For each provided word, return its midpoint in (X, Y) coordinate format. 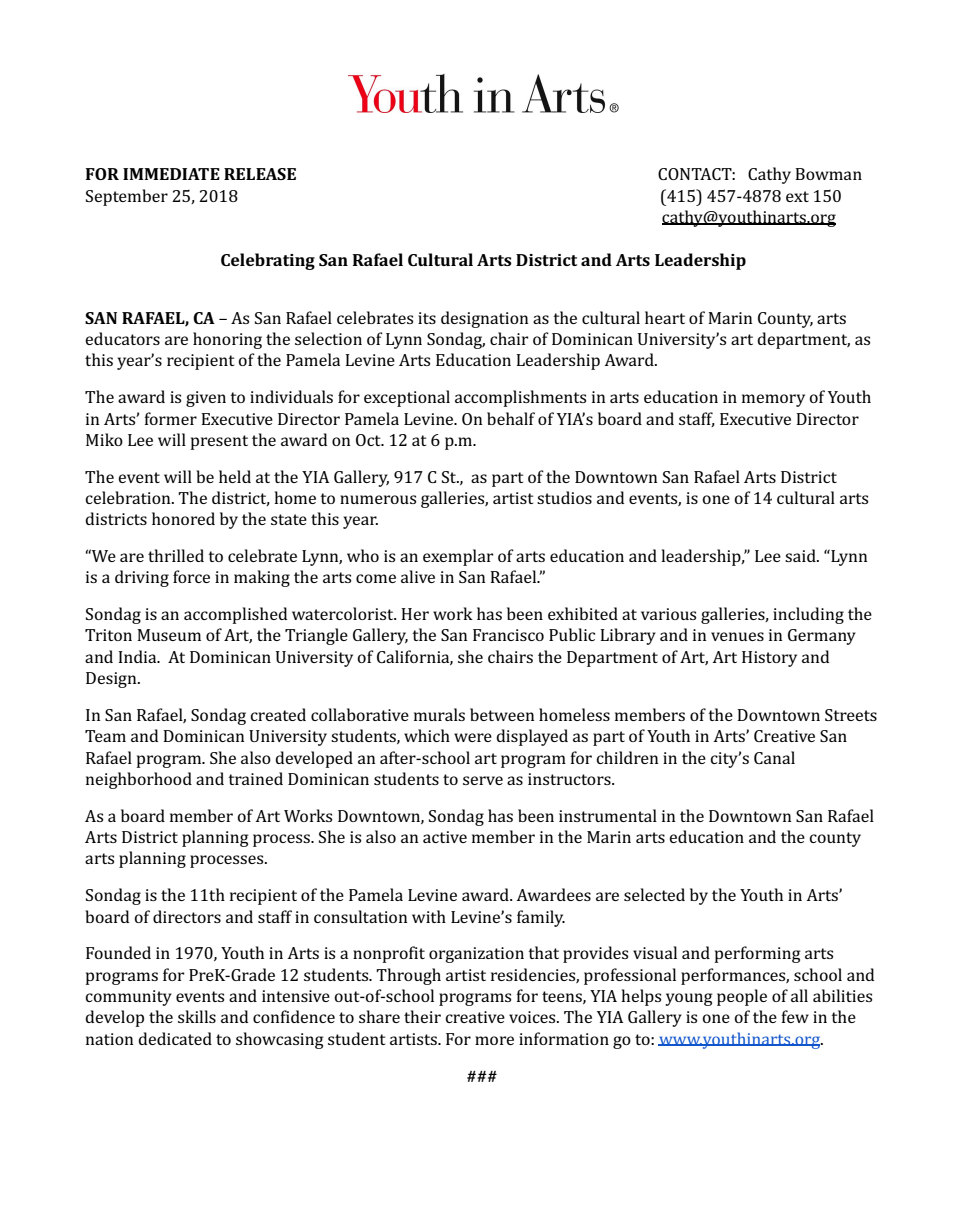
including (808, 615)
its (427, 318)
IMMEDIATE (171, 174)
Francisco (508, 635)
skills (197, 1016)
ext (797, 196)
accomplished (235, 615)
